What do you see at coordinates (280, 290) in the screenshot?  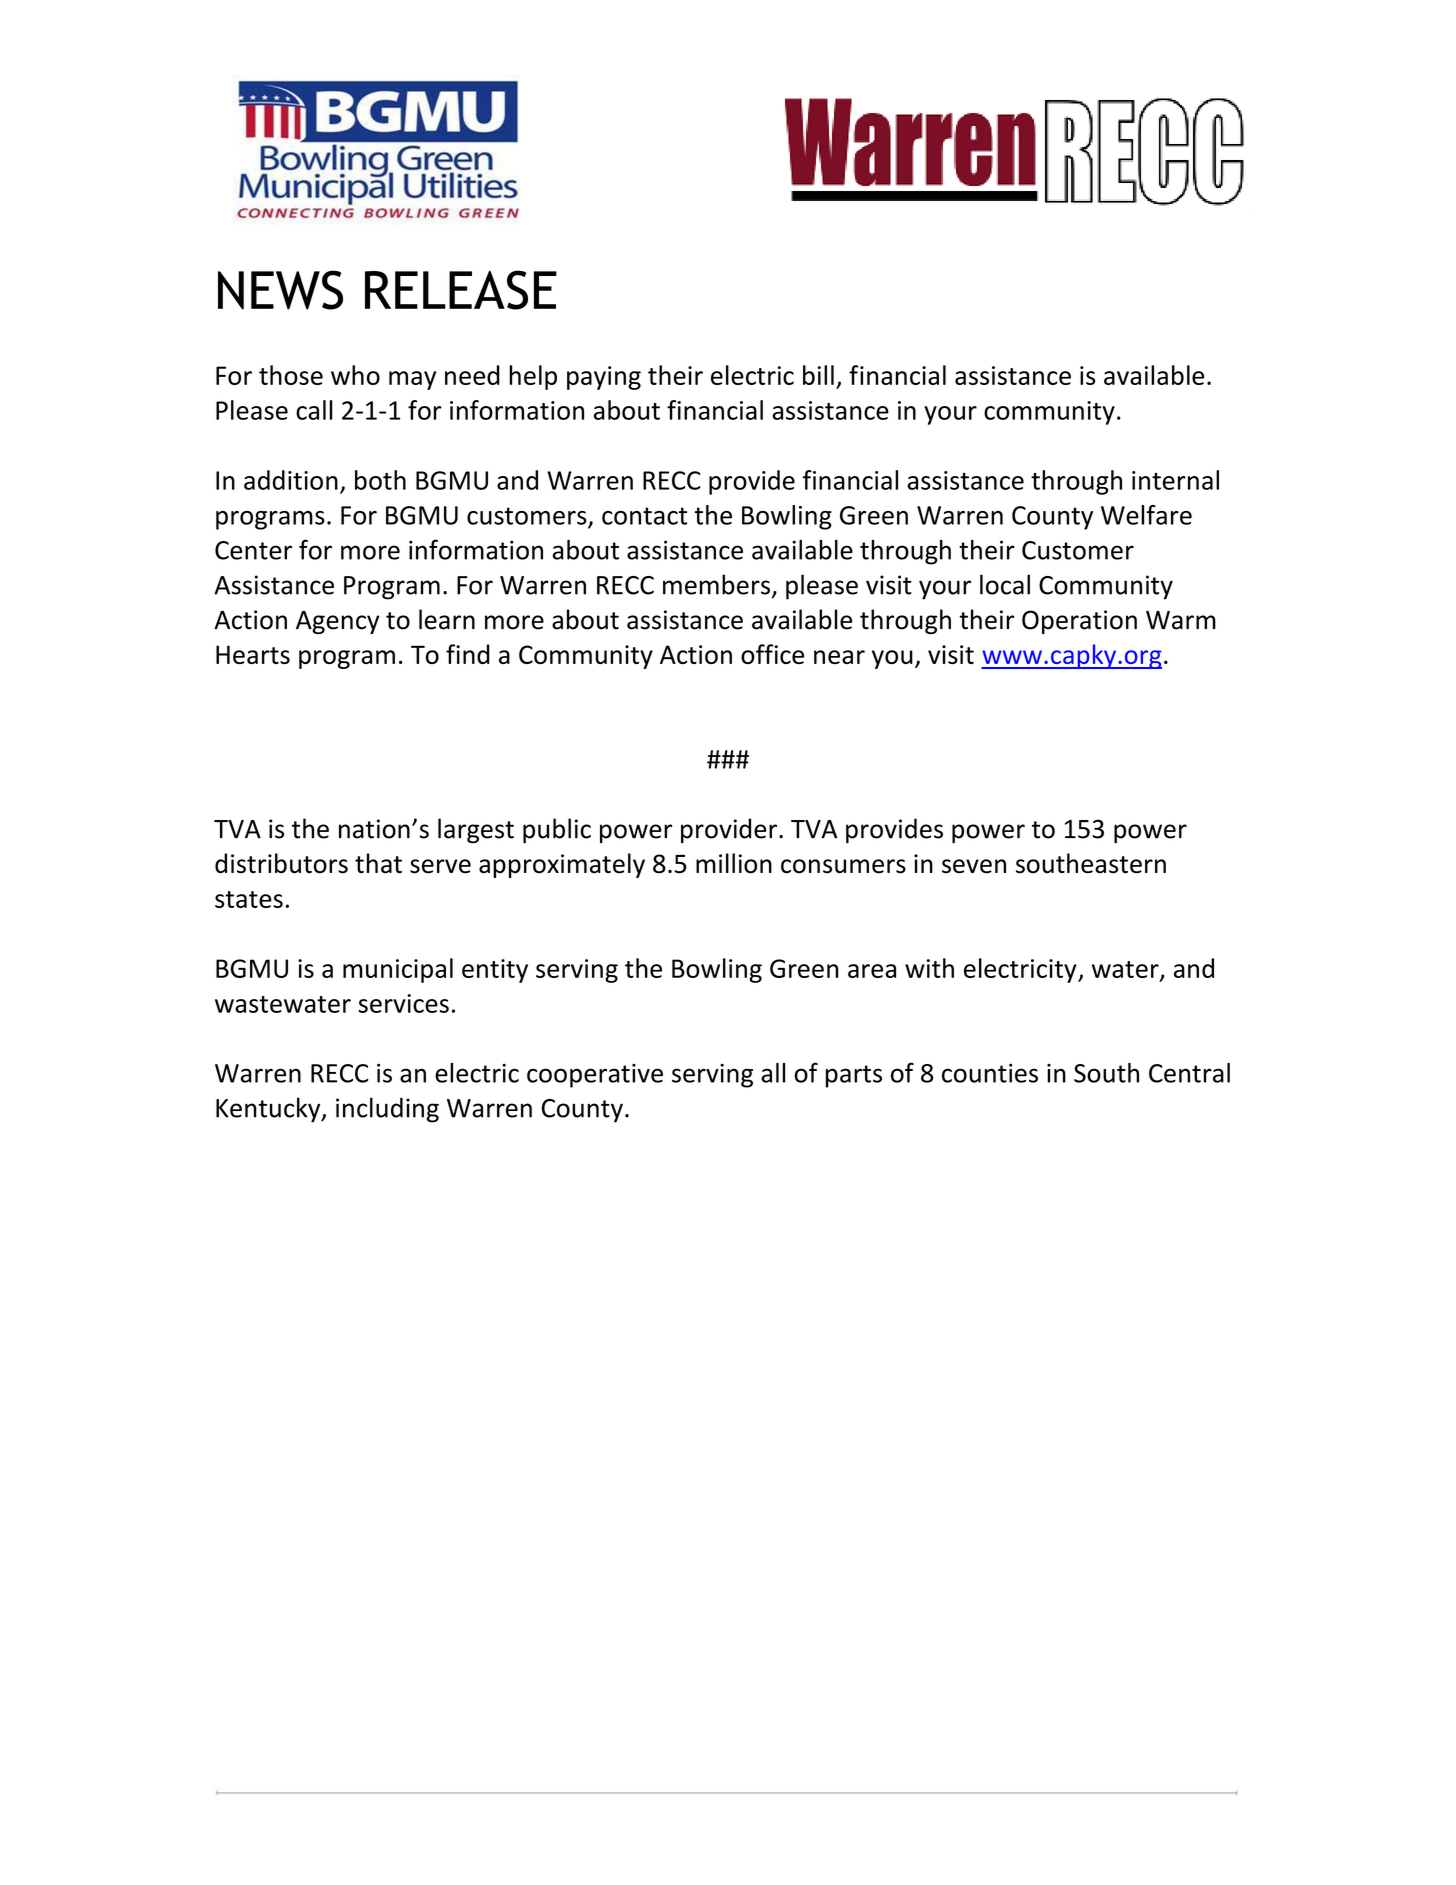 I see `NEWS` at bounding box center [280, 290].
